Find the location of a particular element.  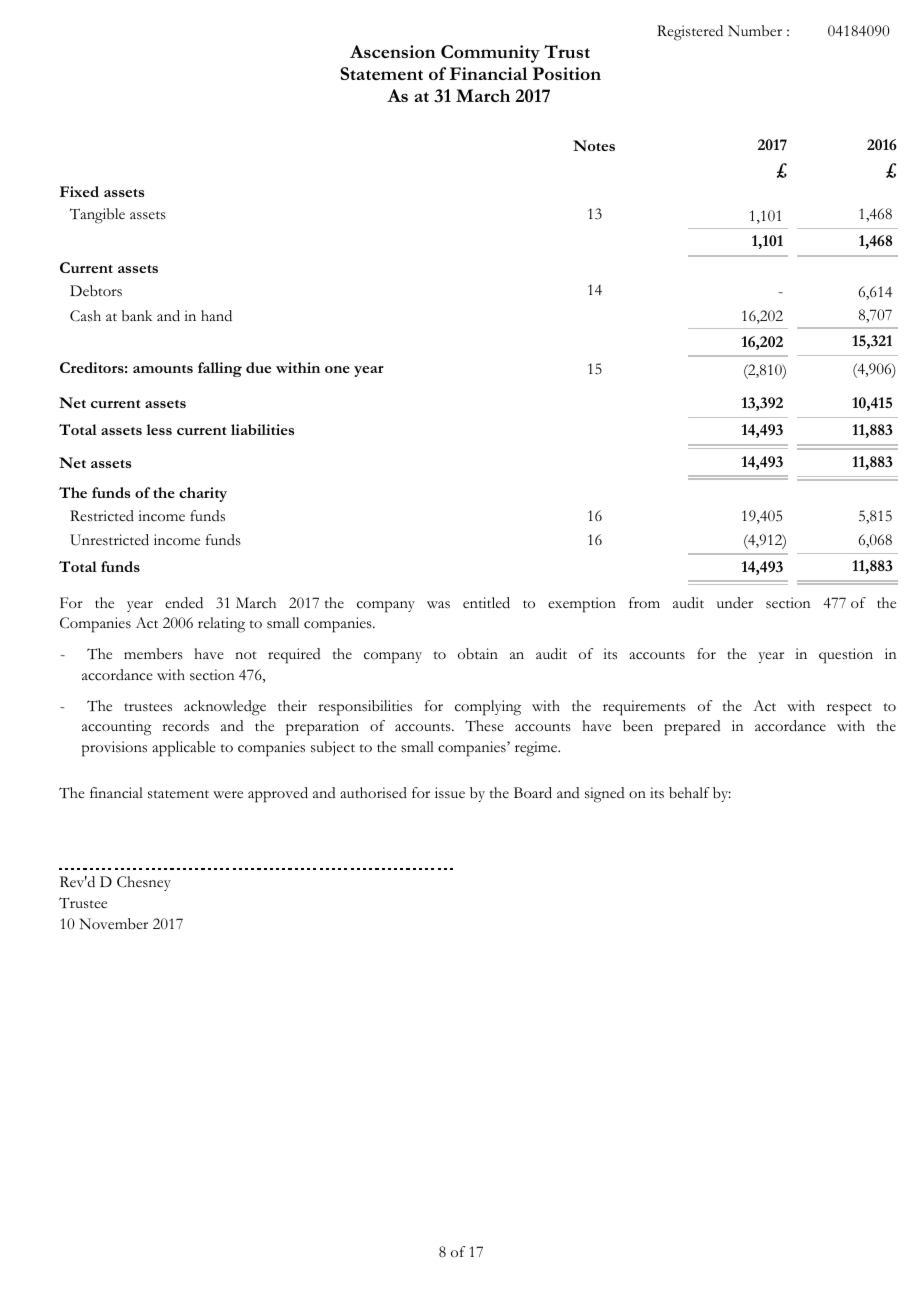

issue is located at coordinates (450, 793).
